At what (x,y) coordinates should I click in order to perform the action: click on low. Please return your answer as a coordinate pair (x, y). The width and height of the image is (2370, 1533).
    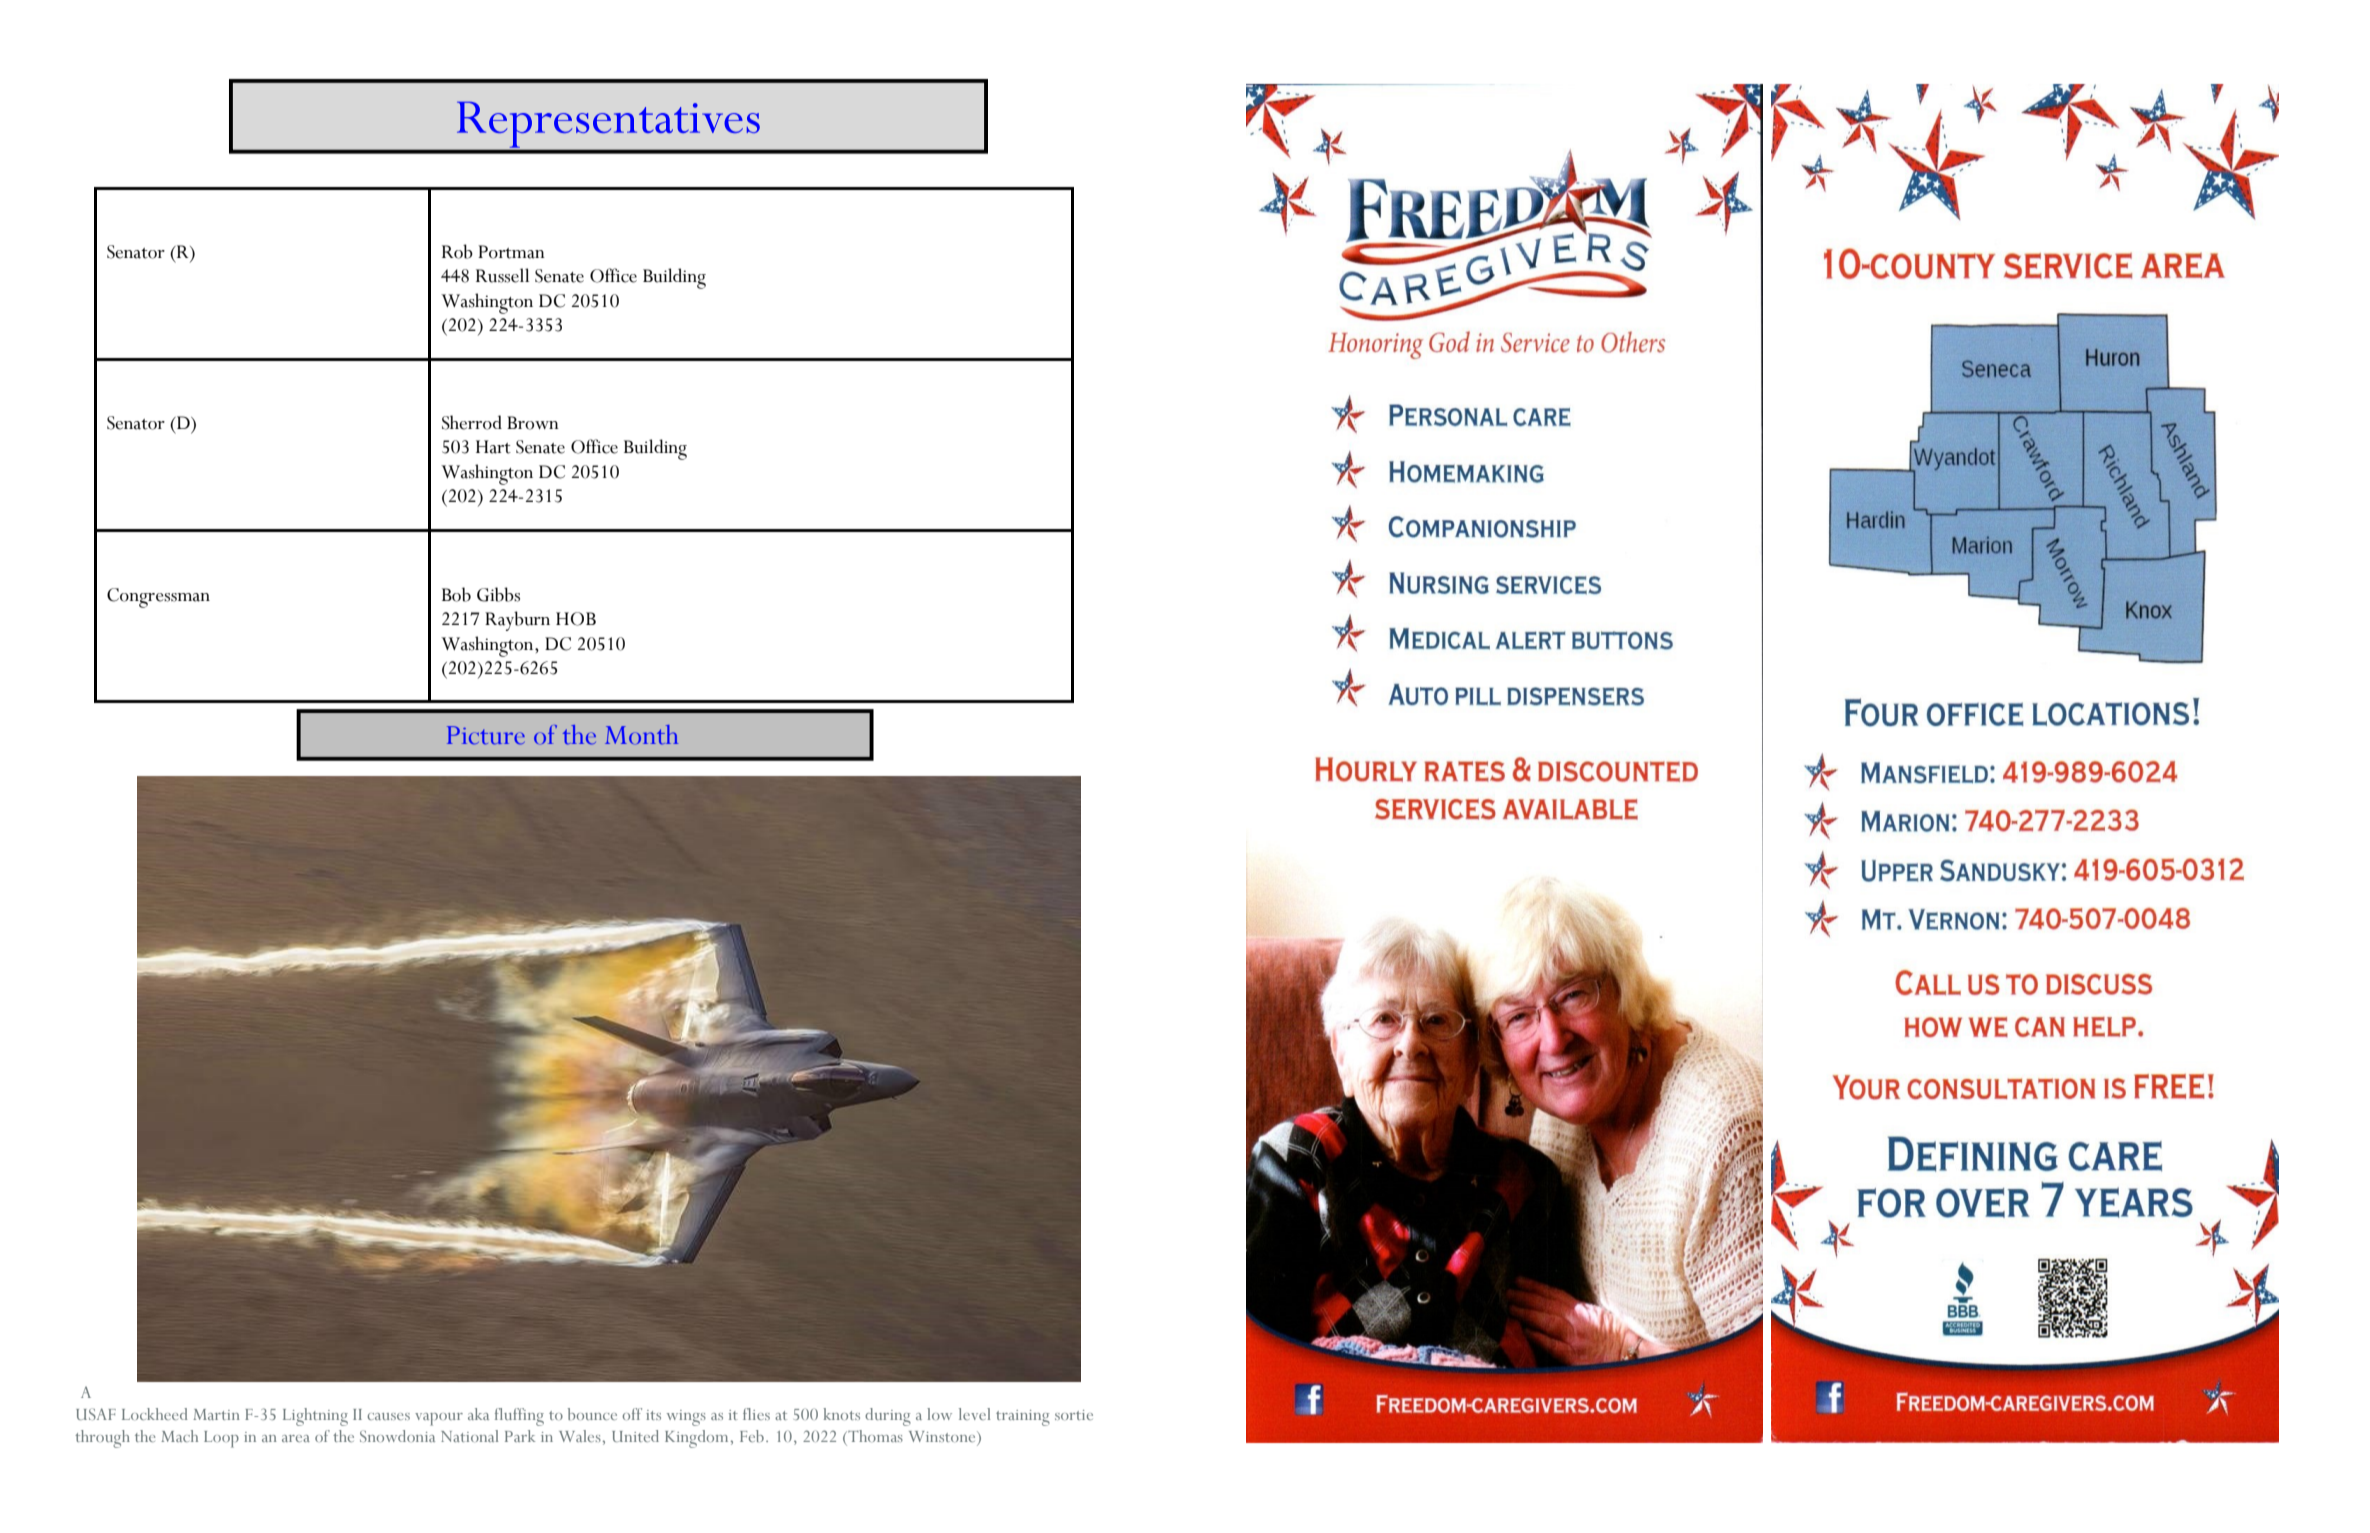
    Looking at the image, I should click on (939, 1414).
